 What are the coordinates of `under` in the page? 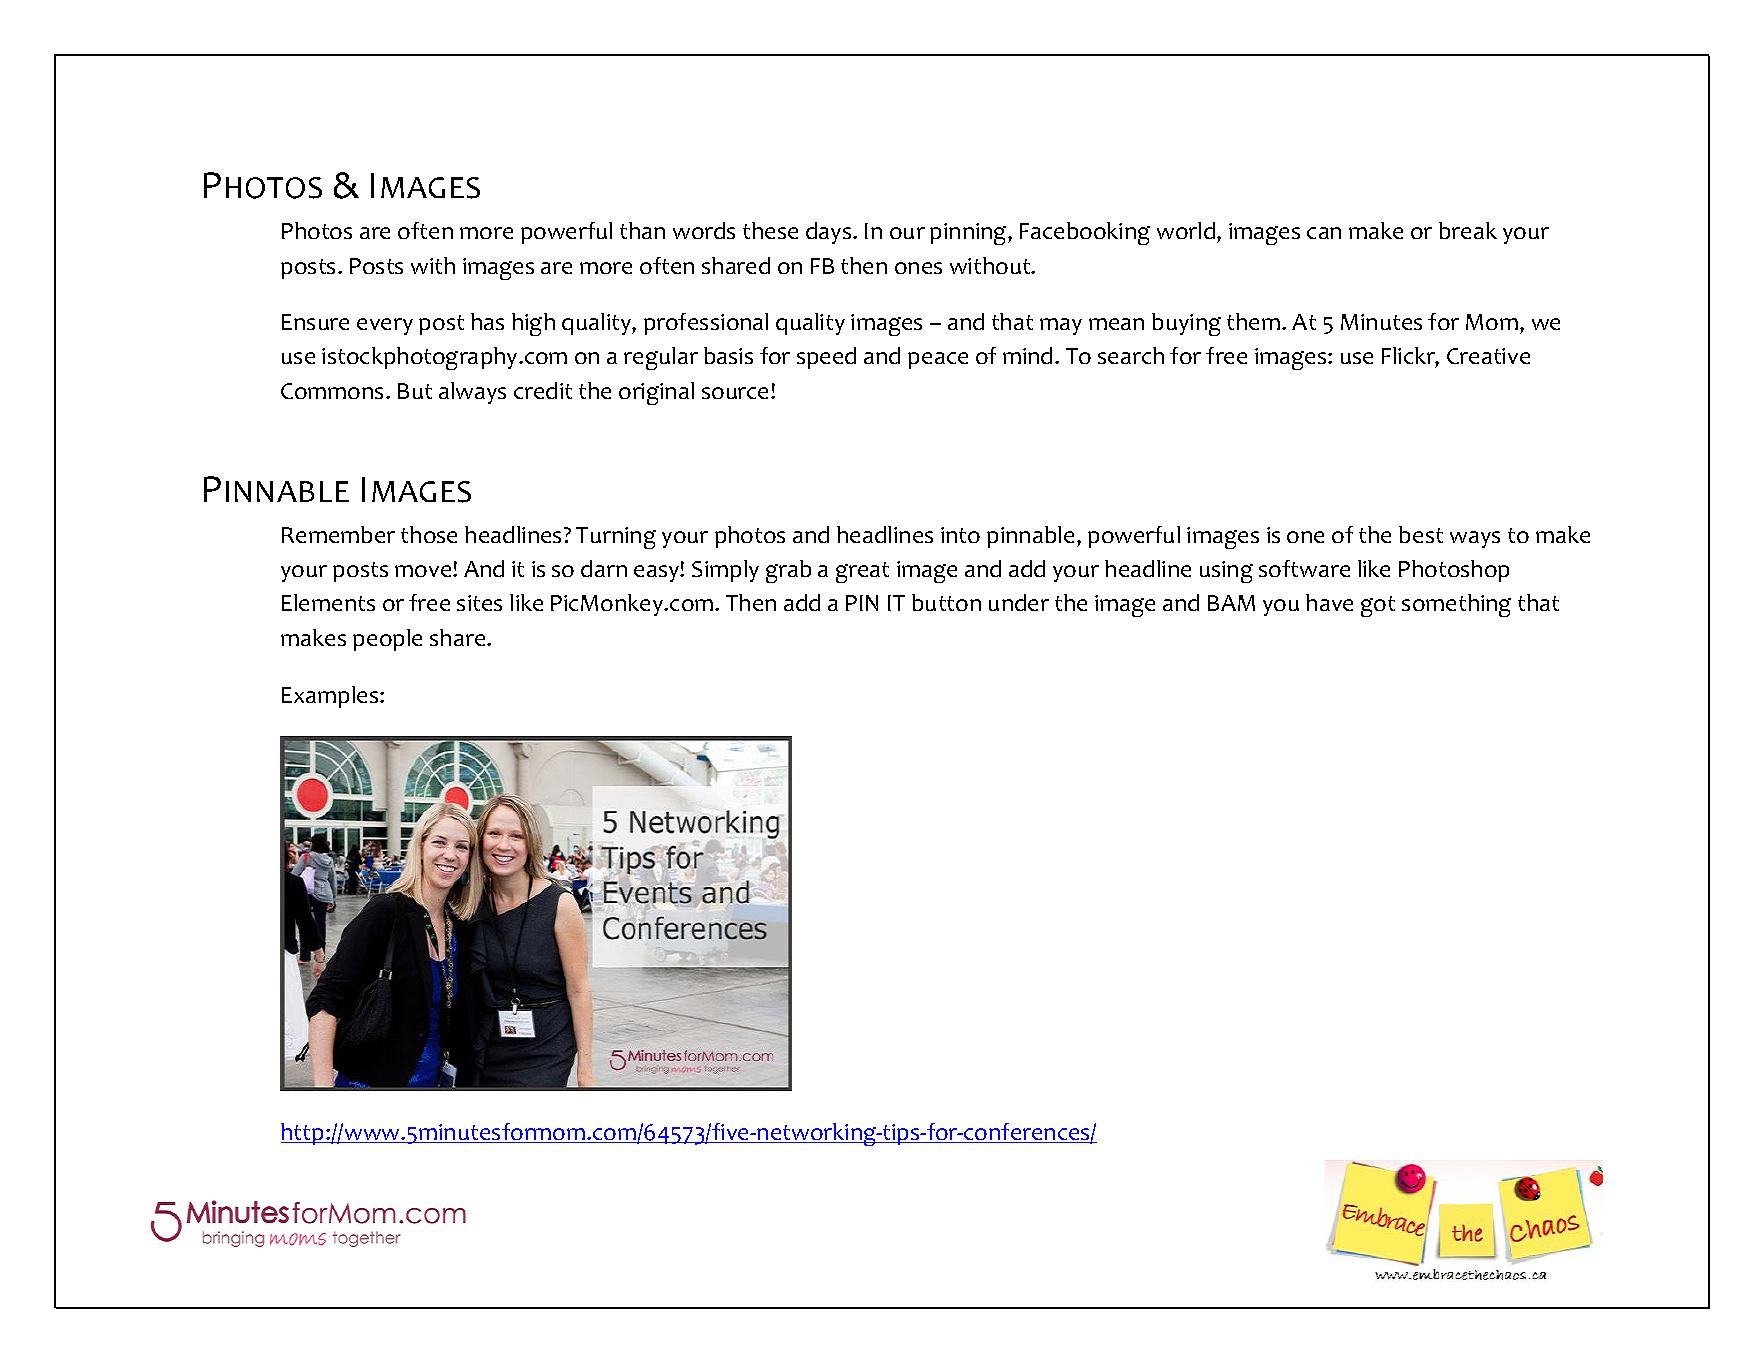 It's located at (1019, 602).
